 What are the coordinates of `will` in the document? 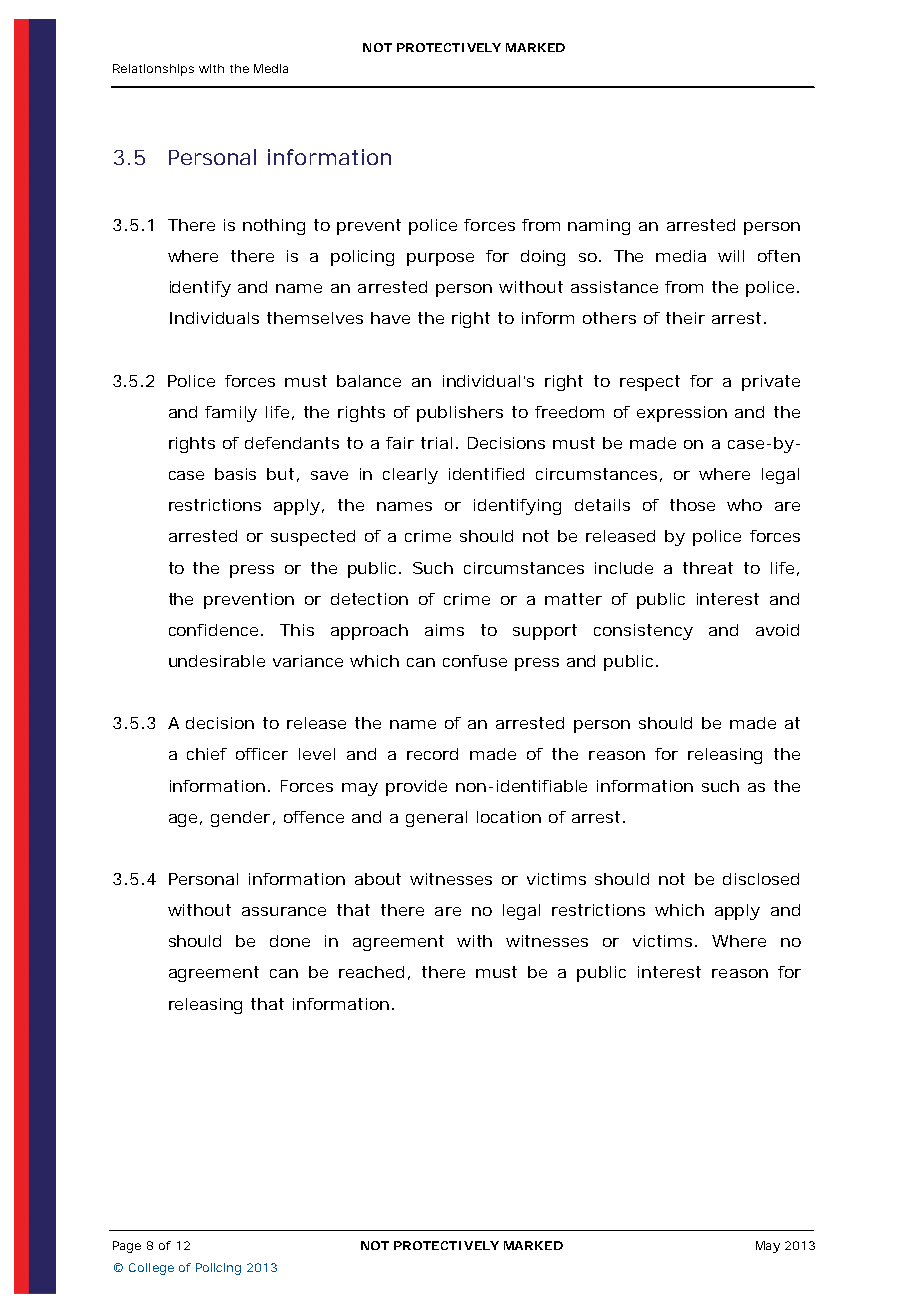 It's located at (731, 256).
